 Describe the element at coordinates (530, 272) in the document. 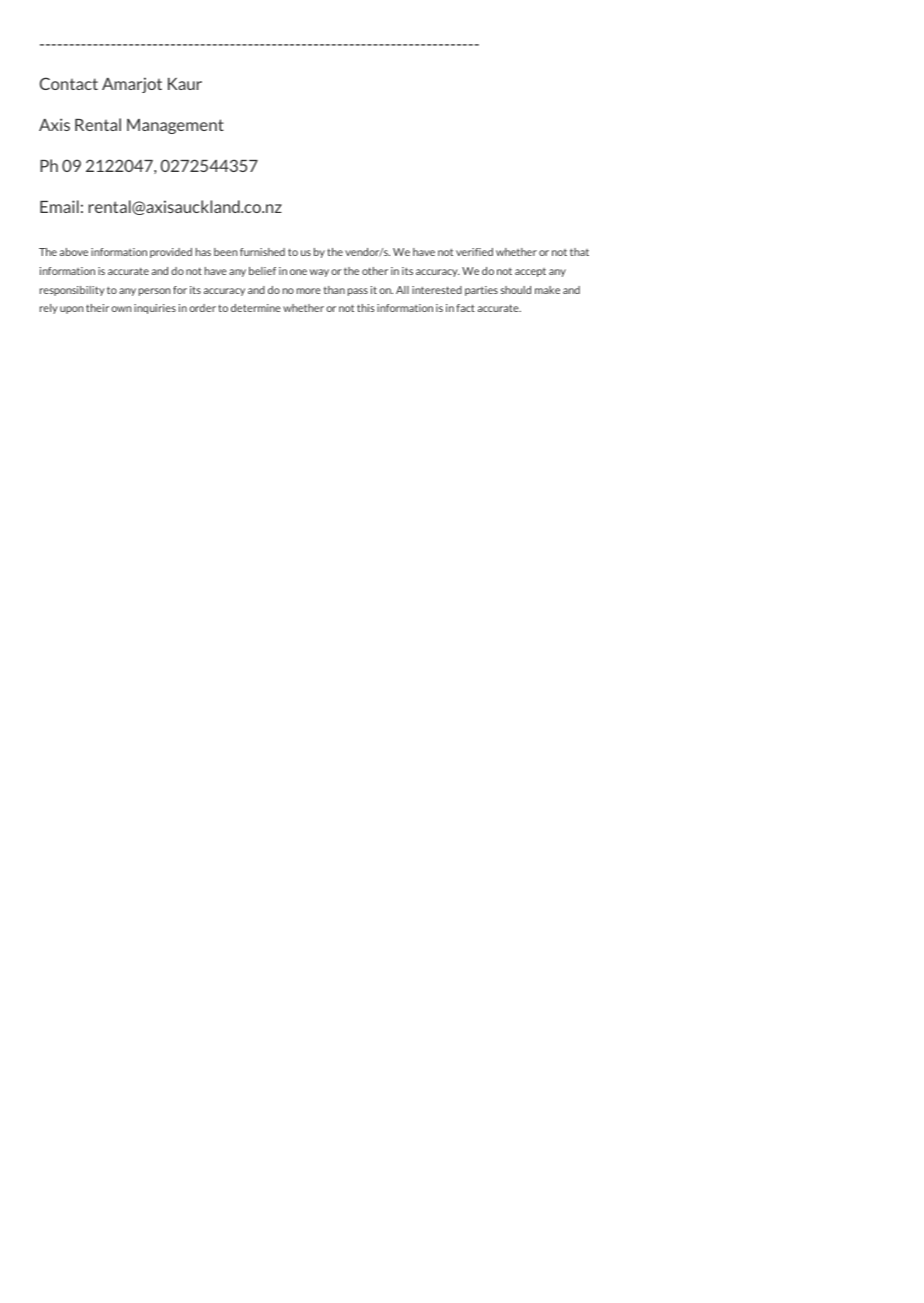

I see `accept` at that location.
